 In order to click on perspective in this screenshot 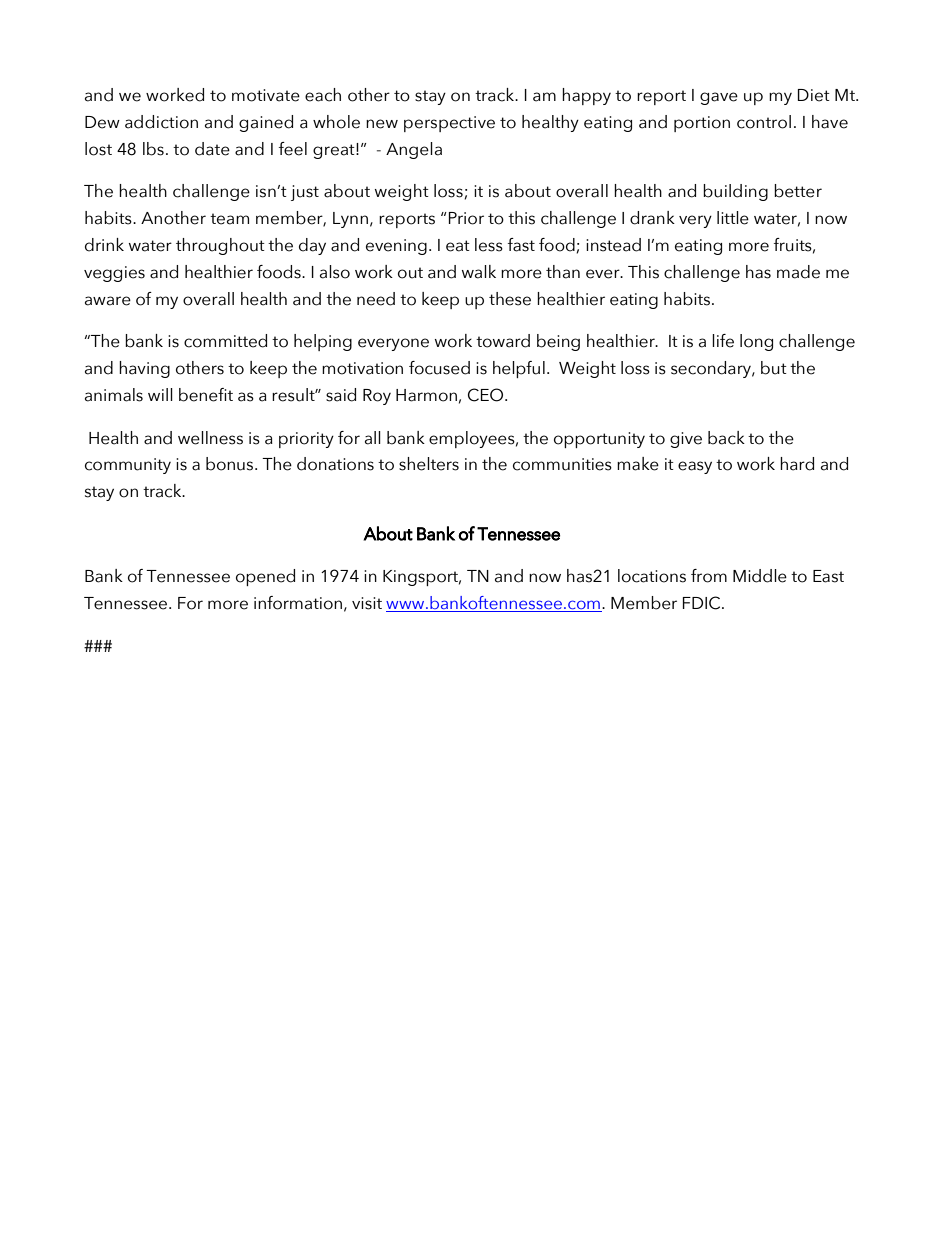, I will do `click(449, 124)`.
